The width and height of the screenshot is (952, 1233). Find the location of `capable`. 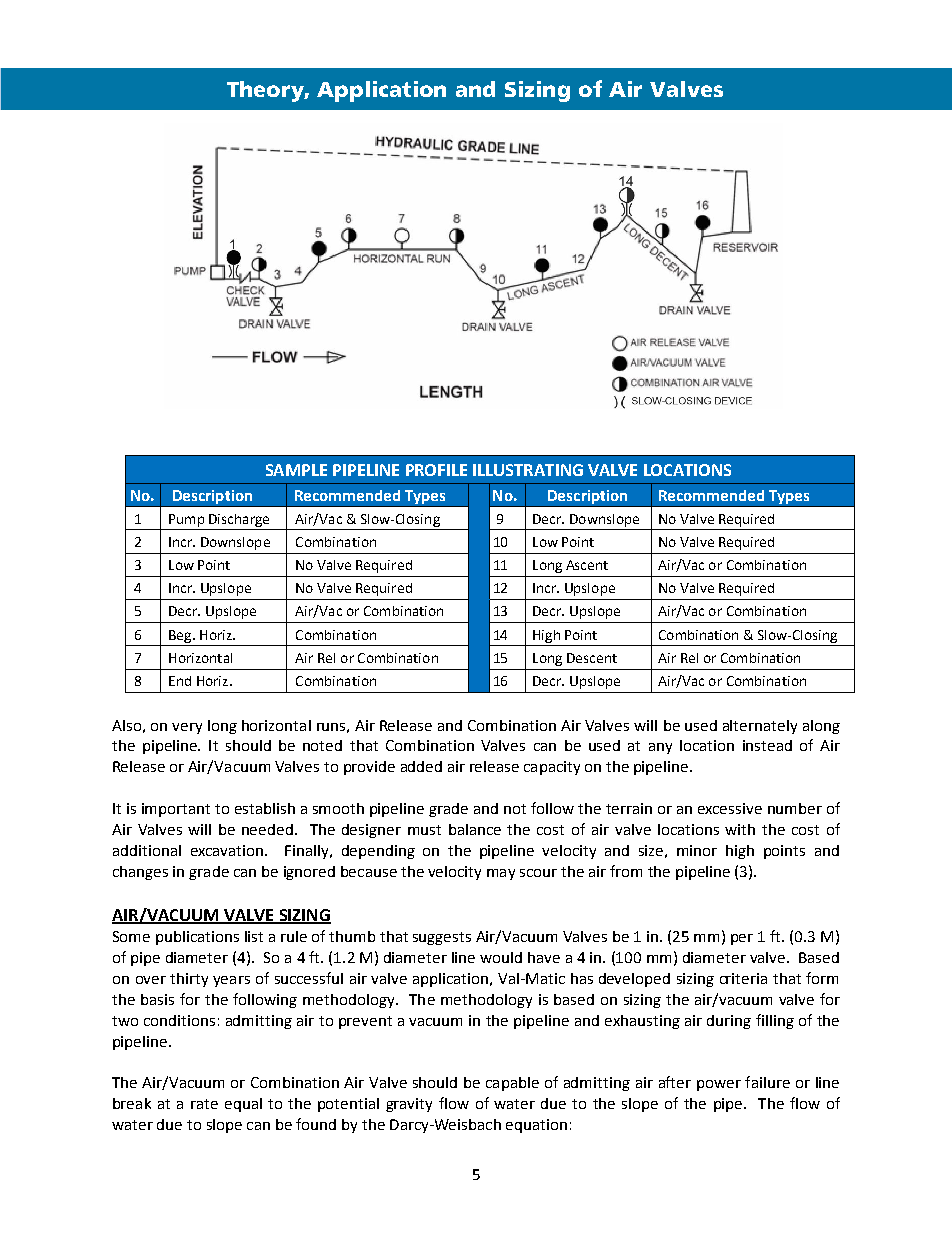

capable is located at coordinates (512, 1084).
